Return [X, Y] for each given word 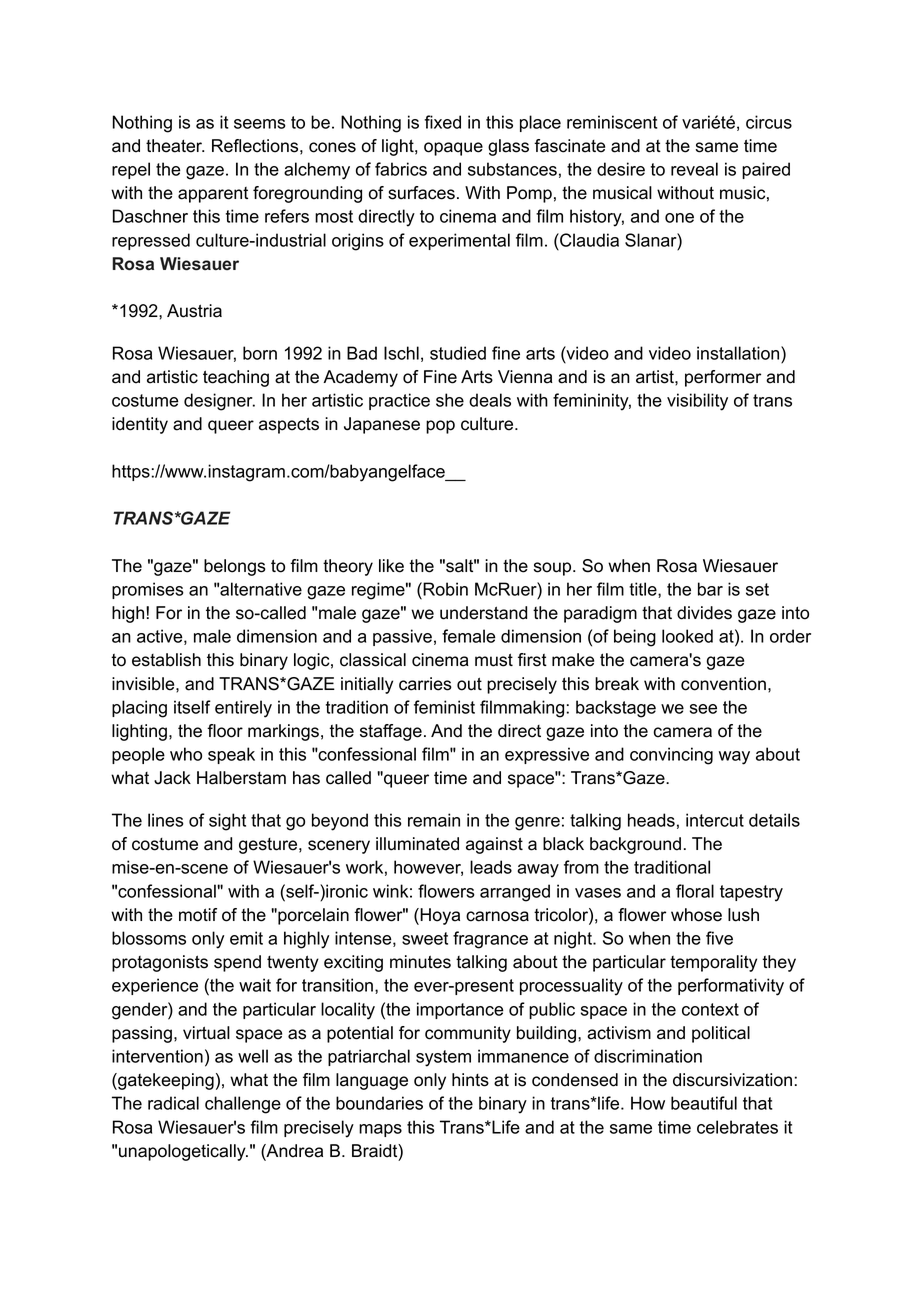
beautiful [704, 1103]
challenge [243, 1105]
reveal [694, 169]
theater [175, 146]
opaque [453, 149]
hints [470, 1080]
